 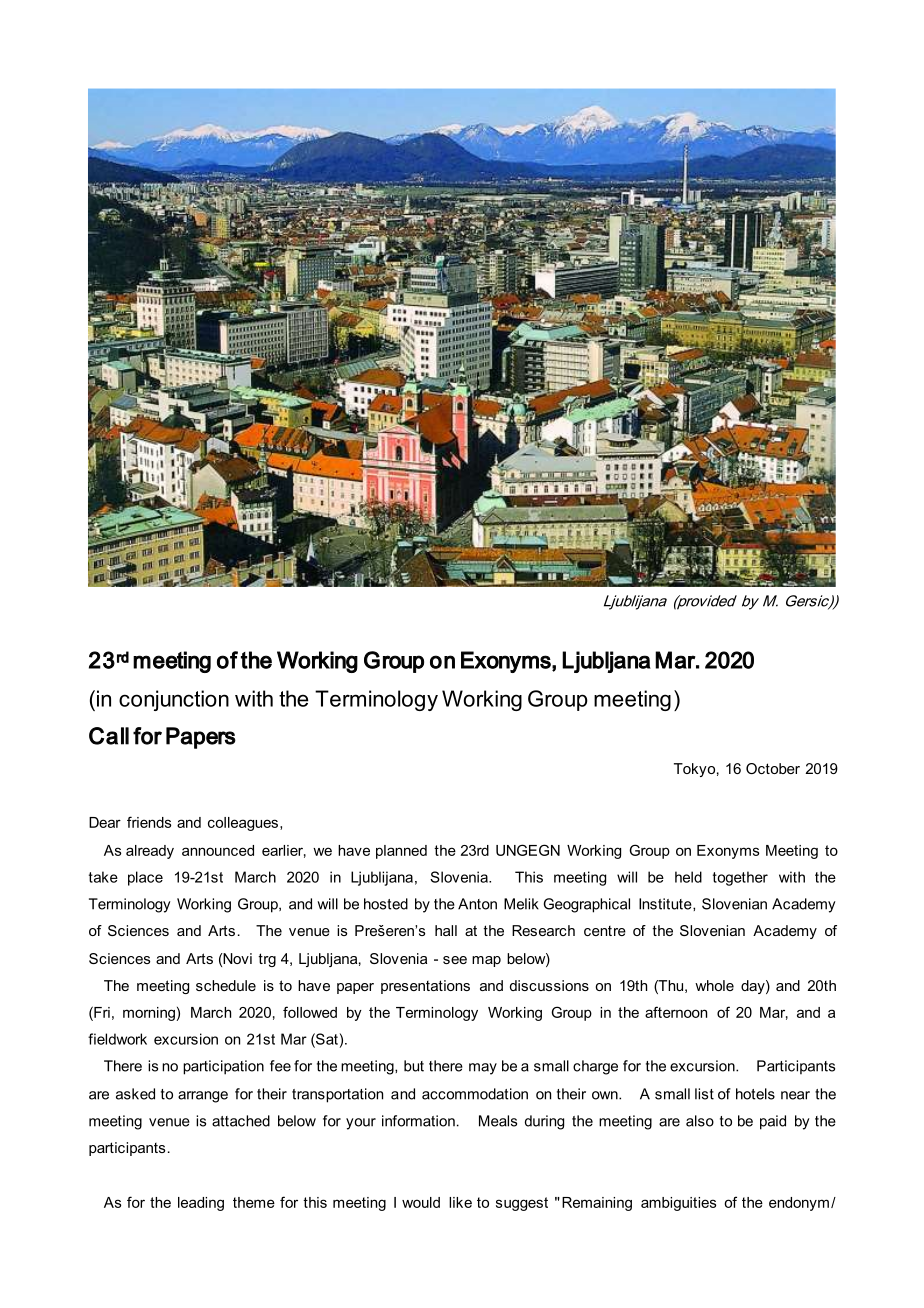 I want to click on like, so click(x=460, y=1202).
